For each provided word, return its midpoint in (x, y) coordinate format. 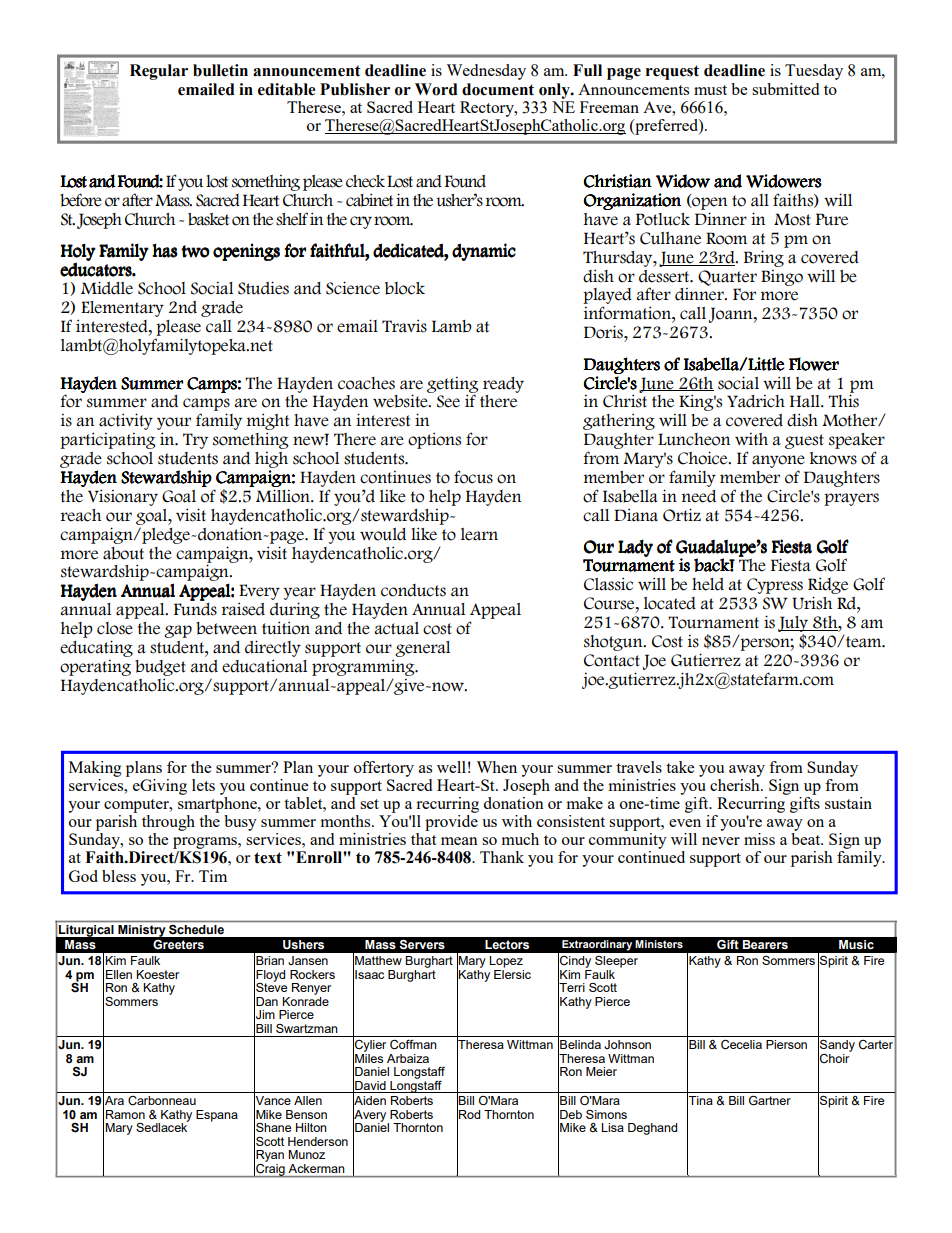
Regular (159, 72)
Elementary (122, 309)
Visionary (123, 497)
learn (479, 534)
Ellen (119, 974)
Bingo (782, 278)
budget (160, 668)
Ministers (659, 944)
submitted (785, 89)
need (699, 496)
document (498, 89)
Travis (404, 326)
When (496, 767)
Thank (502, 857)
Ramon (125, 1114)
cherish (736, 783)
